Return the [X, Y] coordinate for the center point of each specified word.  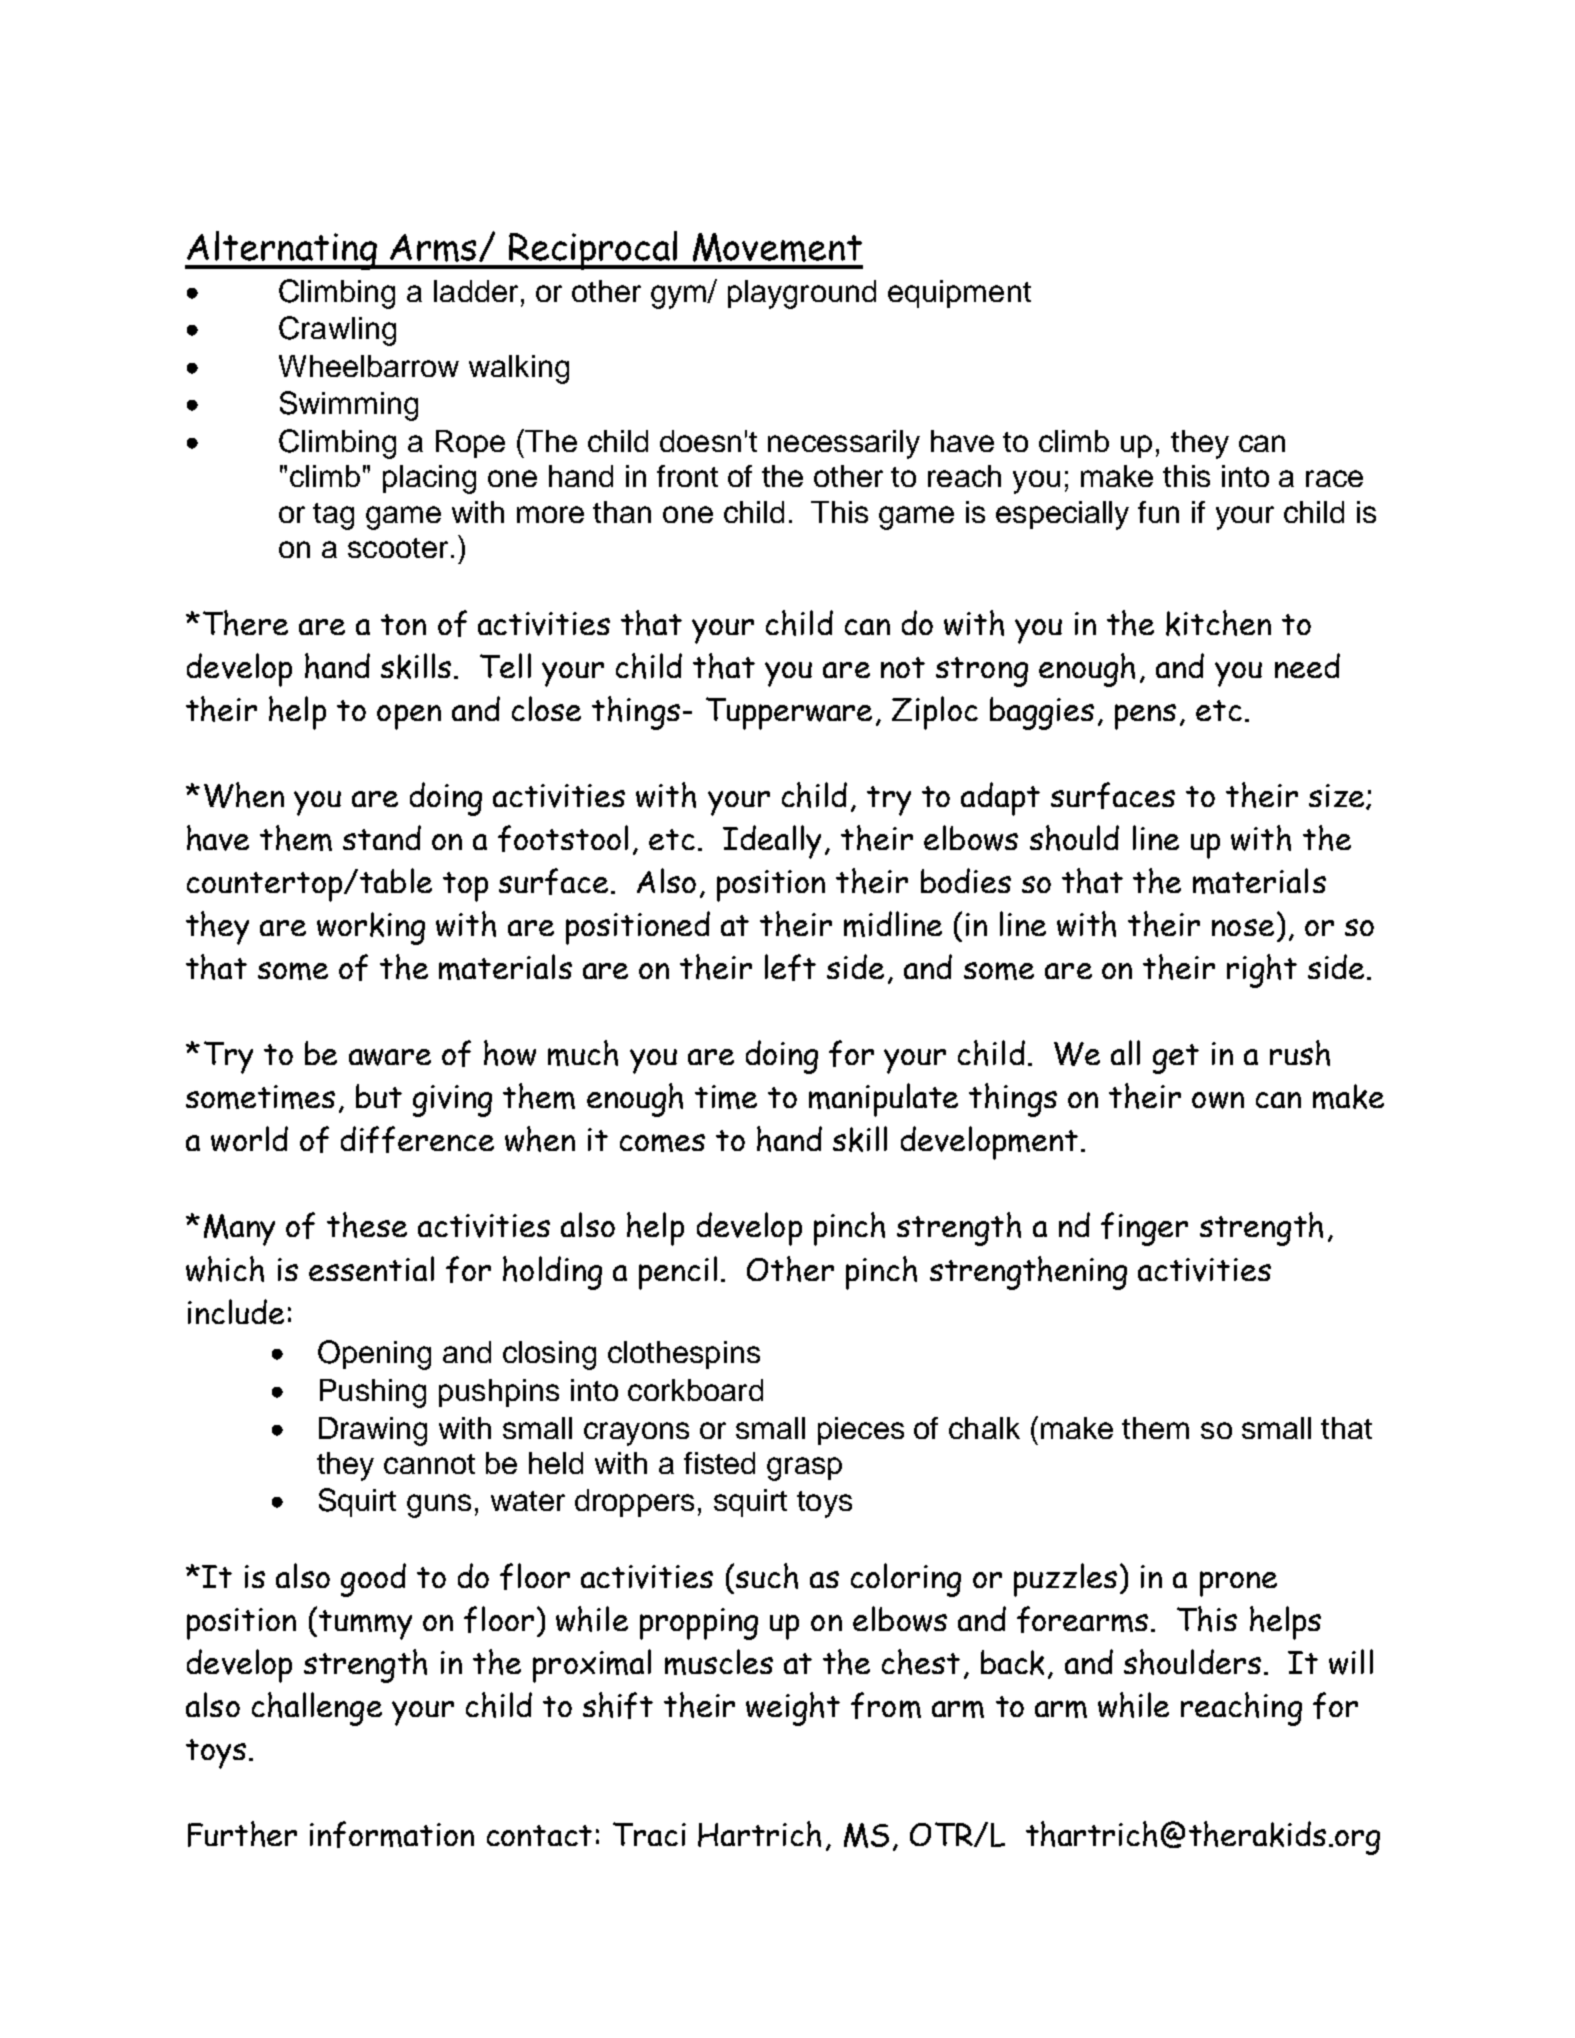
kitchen [1218, 623]
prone [1238, 1584]
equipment [959, 294]
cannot [429, 1464]
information [392, 1834]
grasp [804, 1469]
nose [1243, 927]
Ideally [772, 842]
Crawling [337, 331]
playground [802, 294]
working [371, 928]
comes [662, 1143]
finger [1144, 1229]
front [687, 476]
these [367, 1225]
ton [403, 624]
